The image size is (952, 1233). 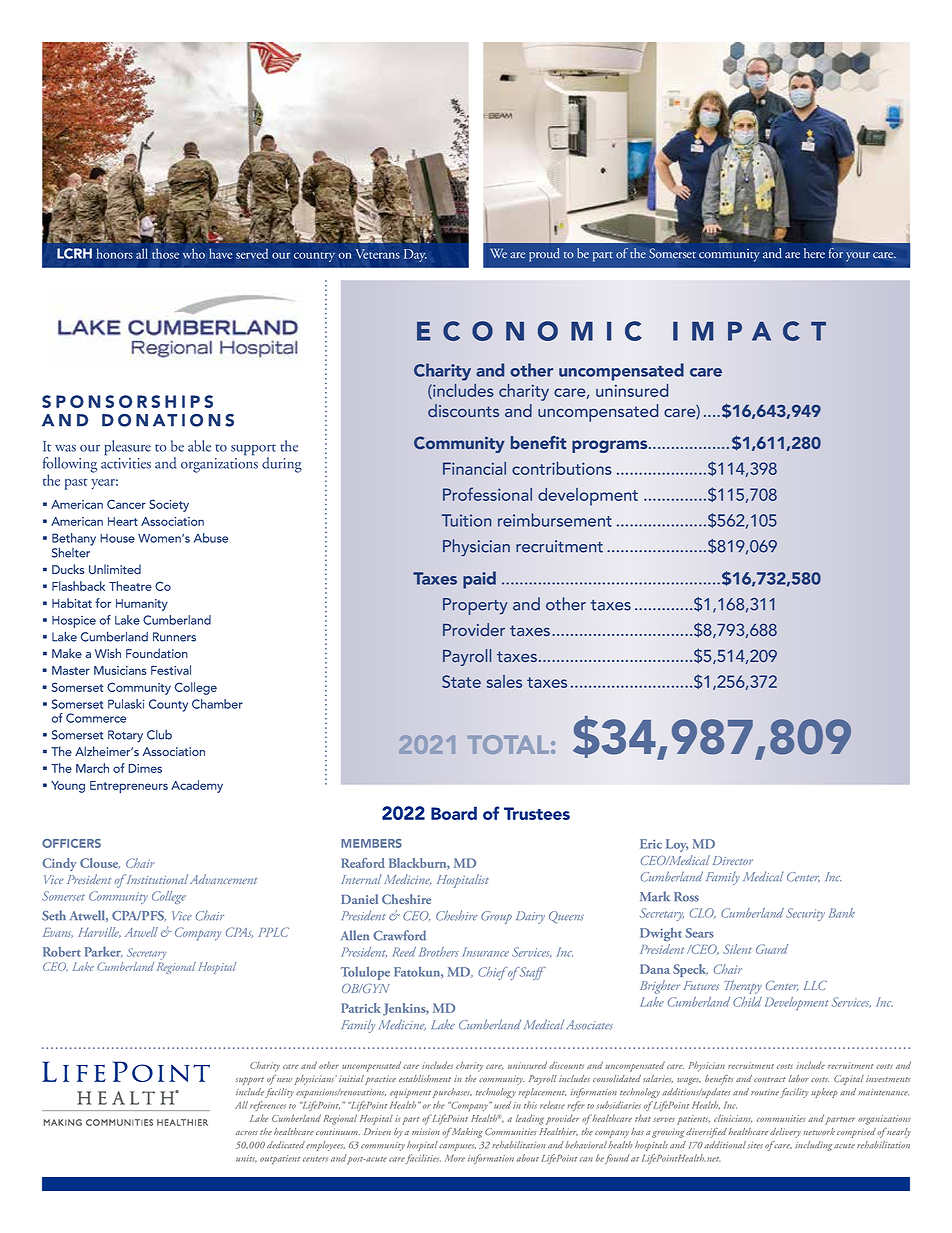 What do you see at coordinates (785, 1133) in the screenshot?
I see `delivery` at bounding box center [785, 1133].
